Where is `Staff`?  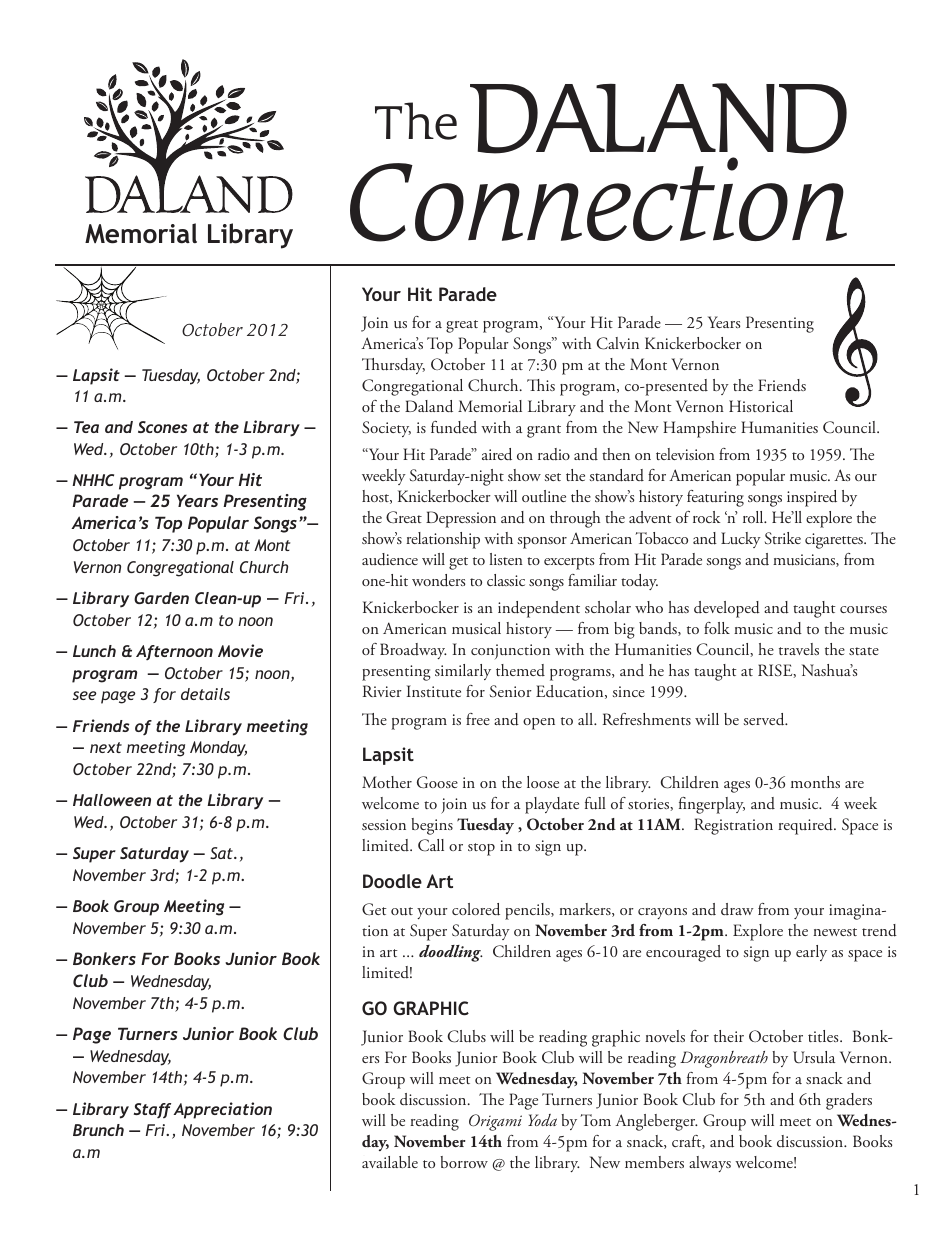
Staff is located at coordinates (152, 1110).
